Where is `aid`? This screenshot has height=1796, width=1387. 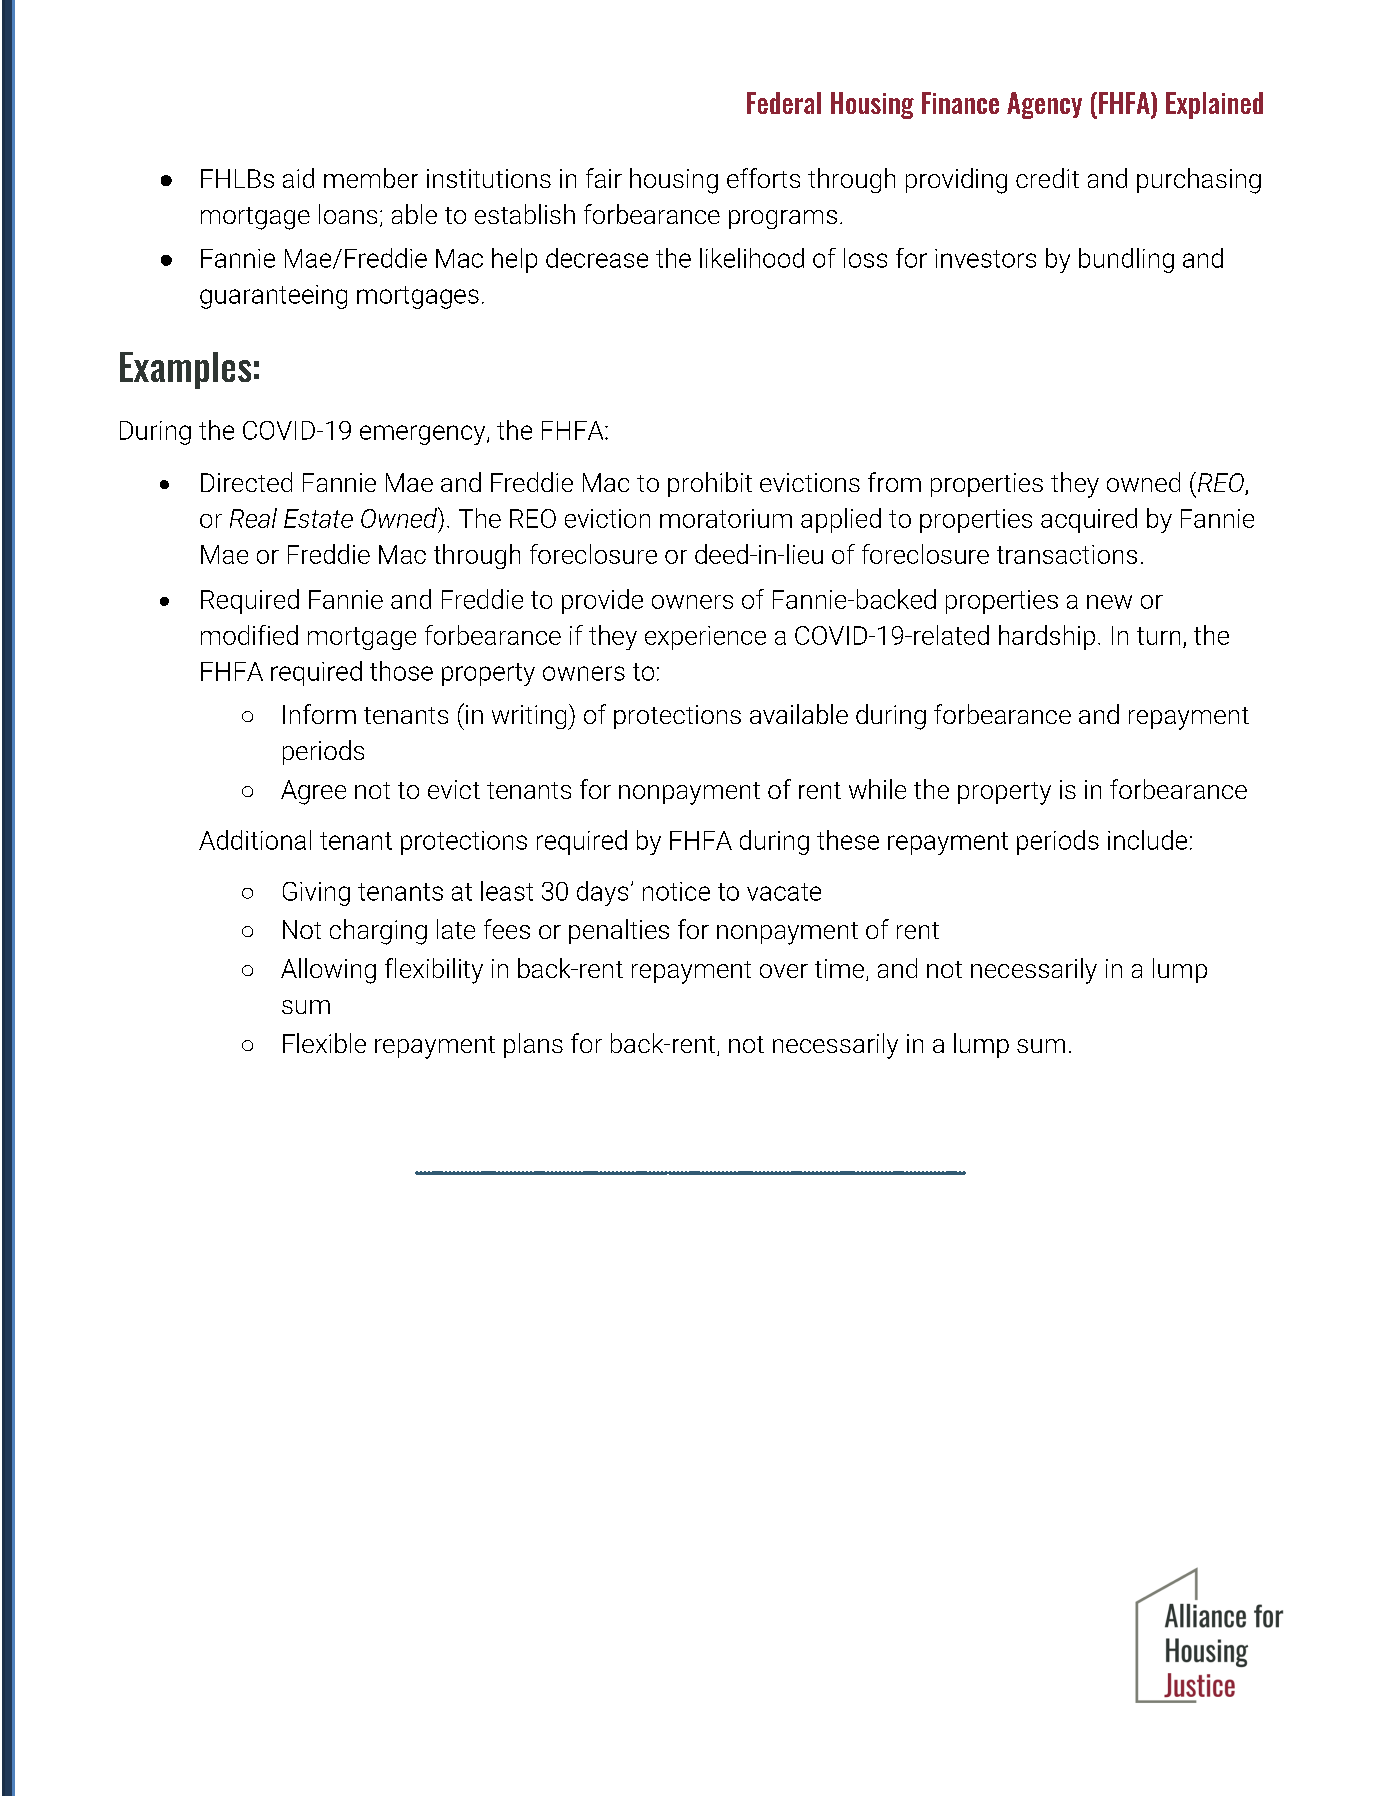
aid is located at coordinates (298, 178).
